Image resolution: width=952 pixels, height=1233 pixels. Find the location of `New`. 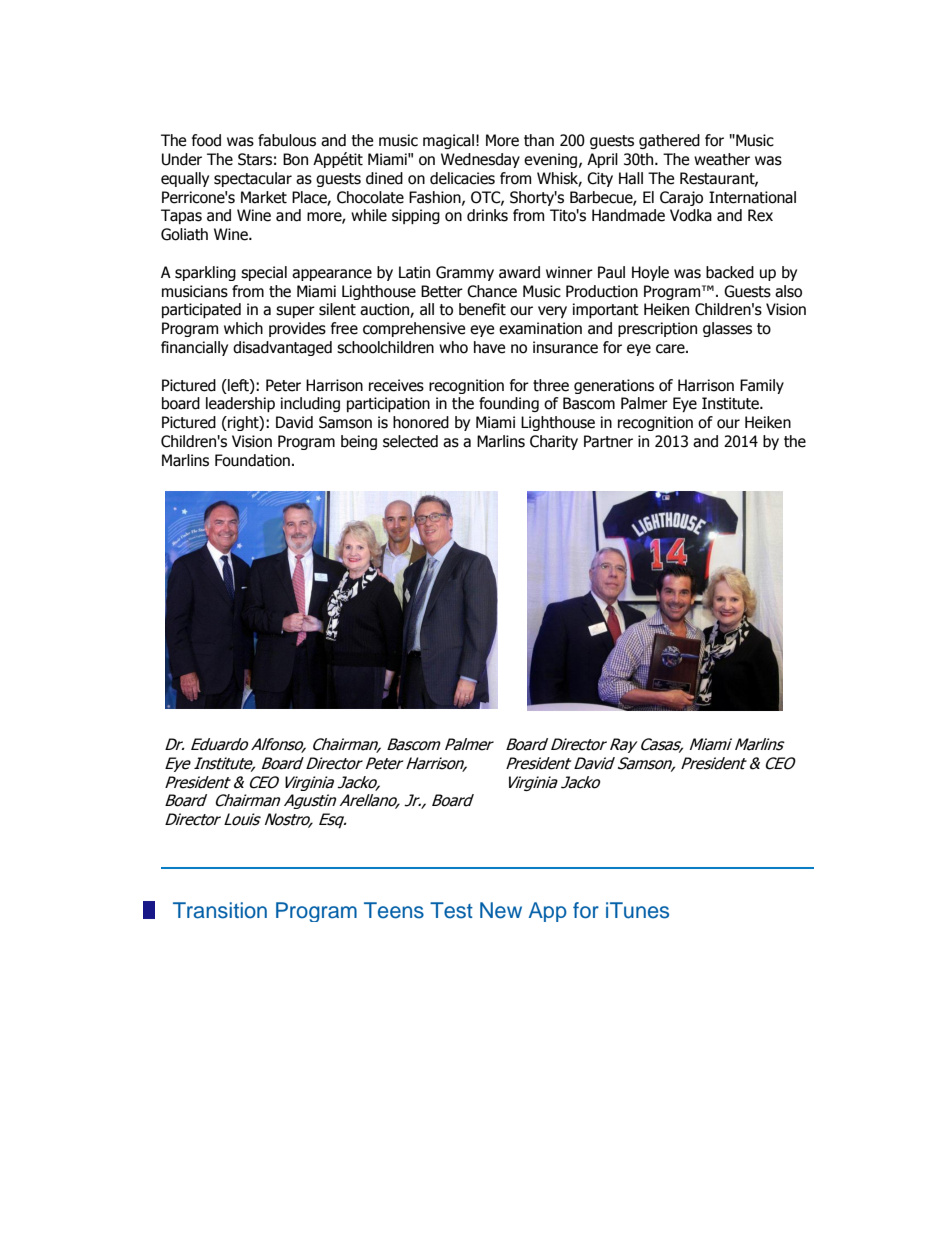

New is located at coordinates (501, 910).
